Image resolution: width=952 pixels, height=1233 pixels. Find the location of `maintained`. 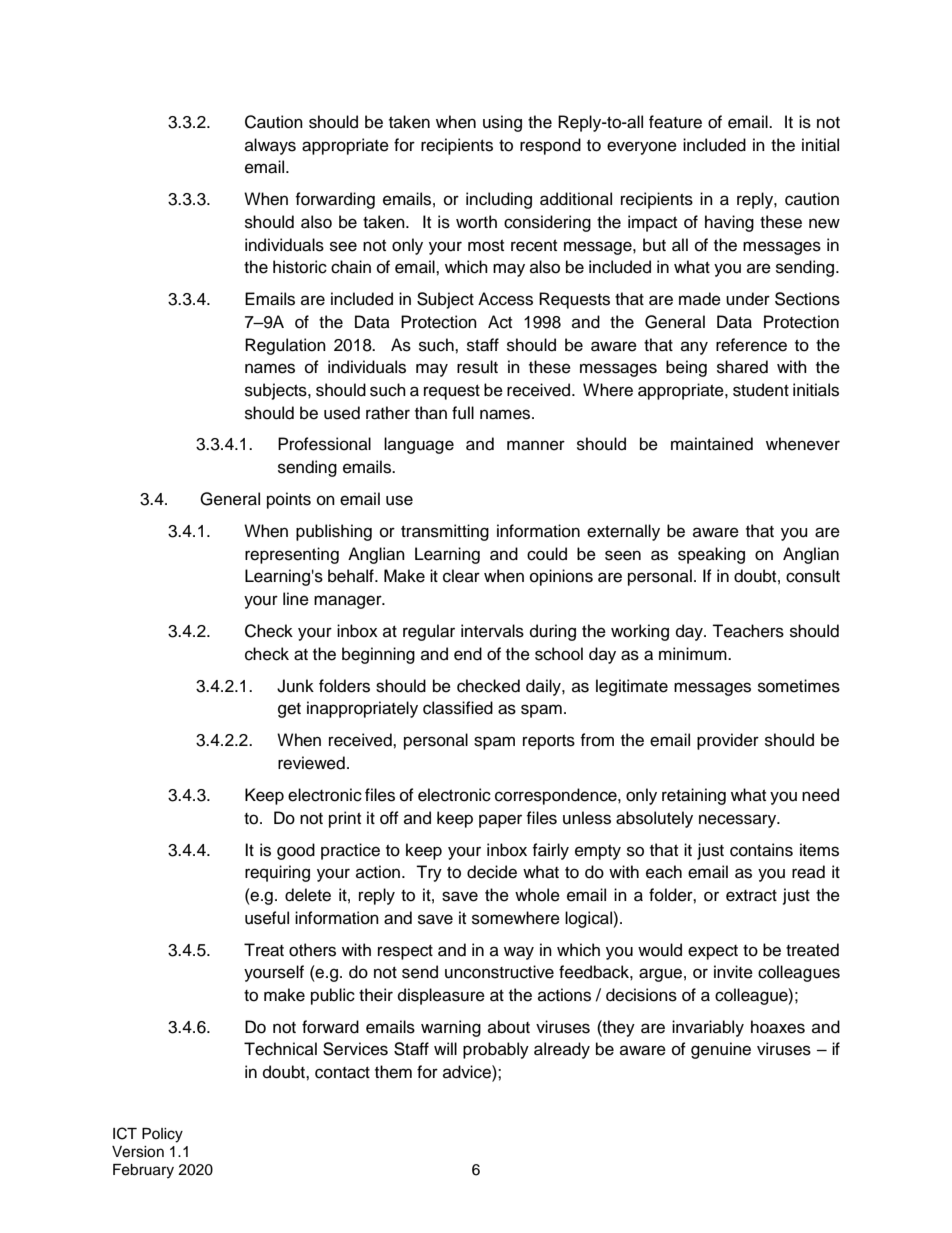

maintained is located at coordinates (712, 444).
